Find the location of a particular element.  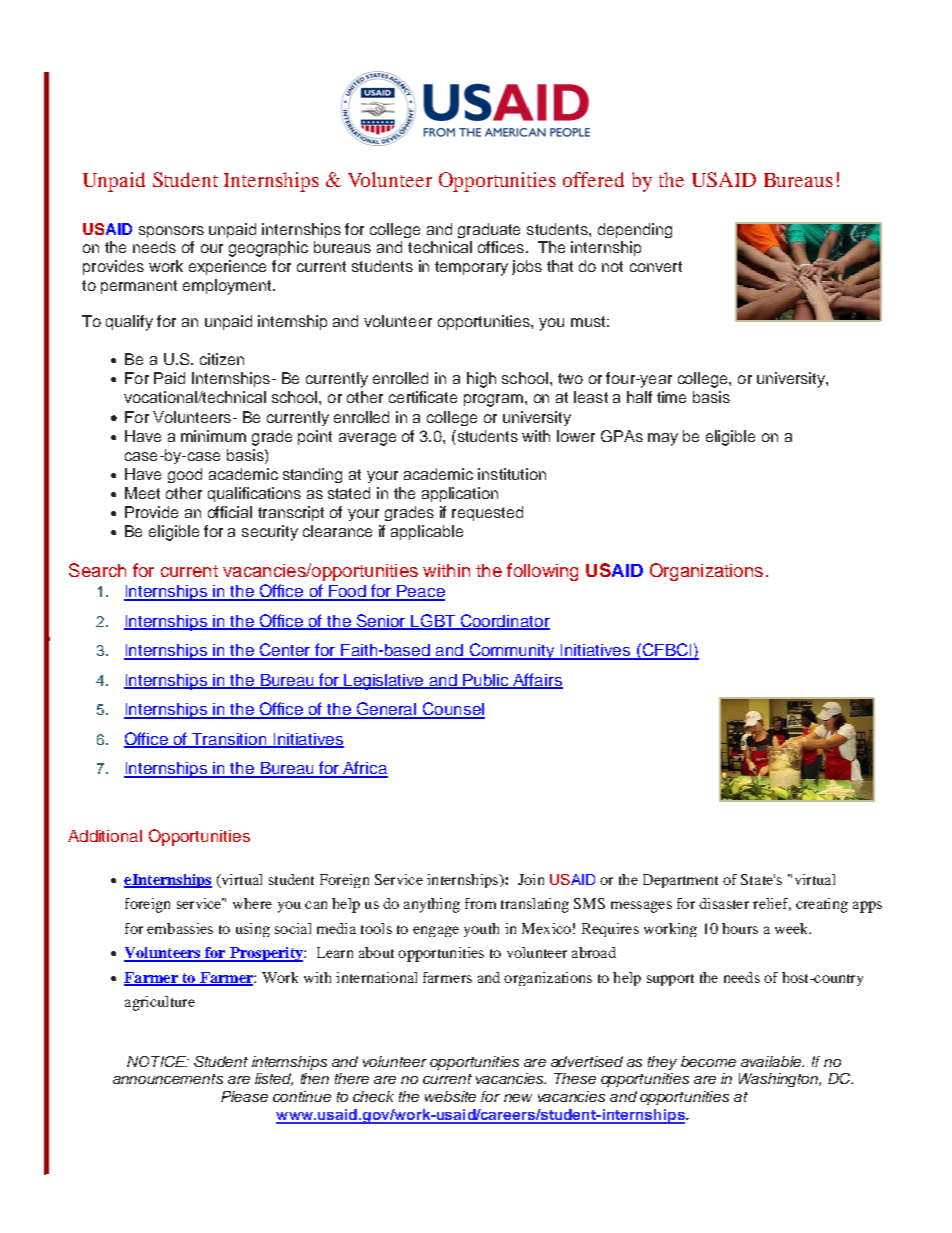

announcements is located at coordinates (168, 1079).
